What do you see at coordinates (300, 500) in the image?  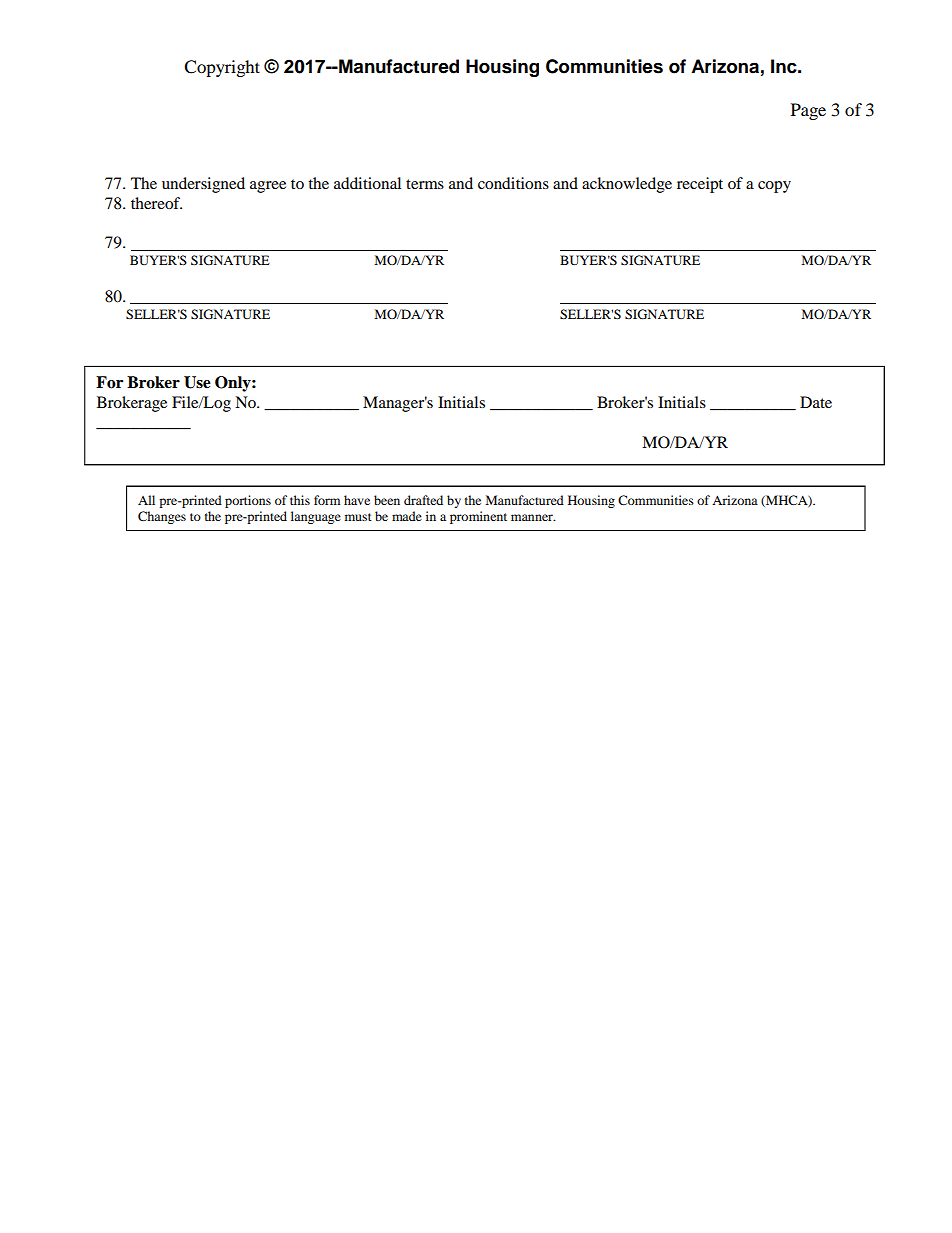 I see `this` at bounding box center [300, 500].
